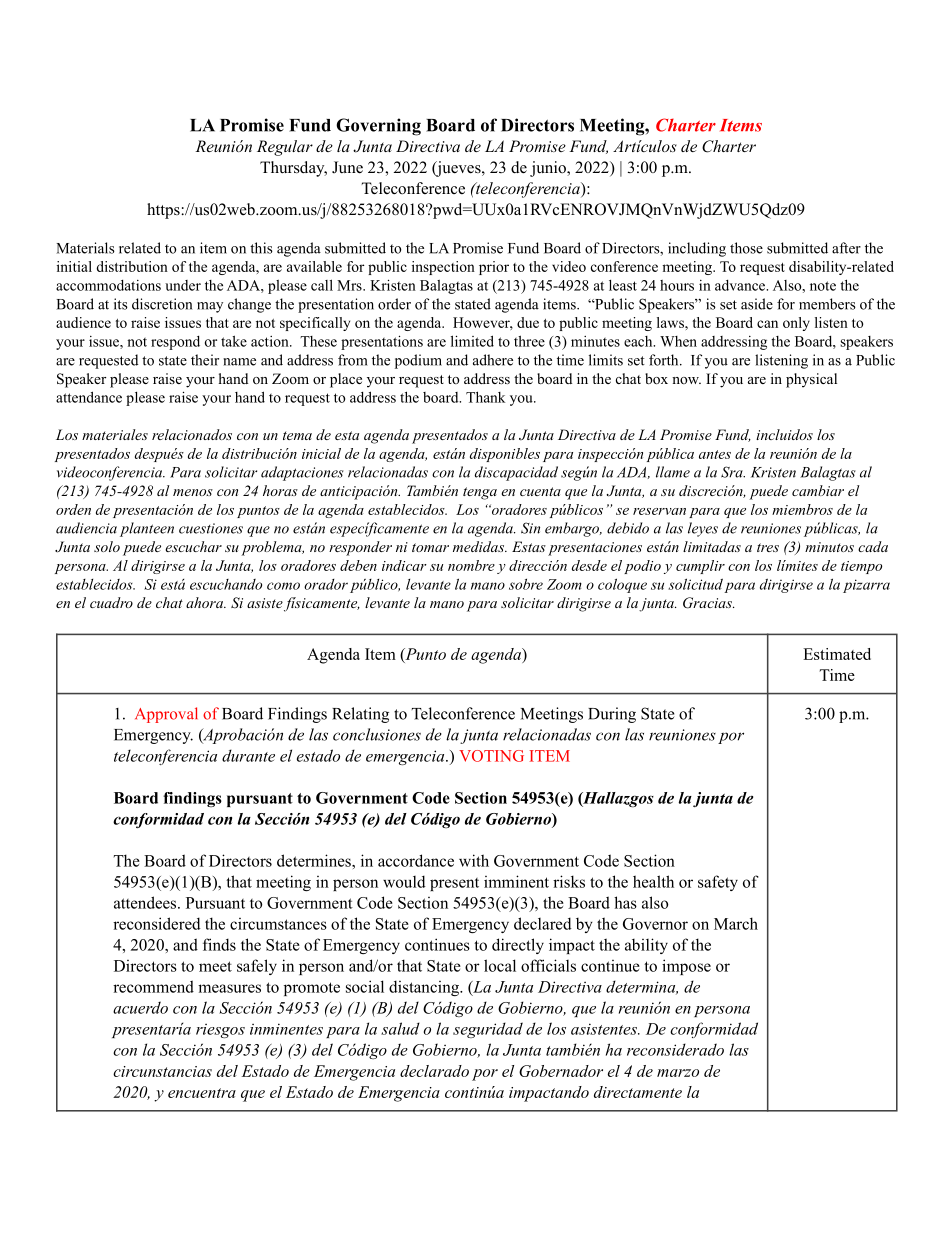 This screenshot has width=952, height=1233. I want to click on recommend, so click(153, 986).
